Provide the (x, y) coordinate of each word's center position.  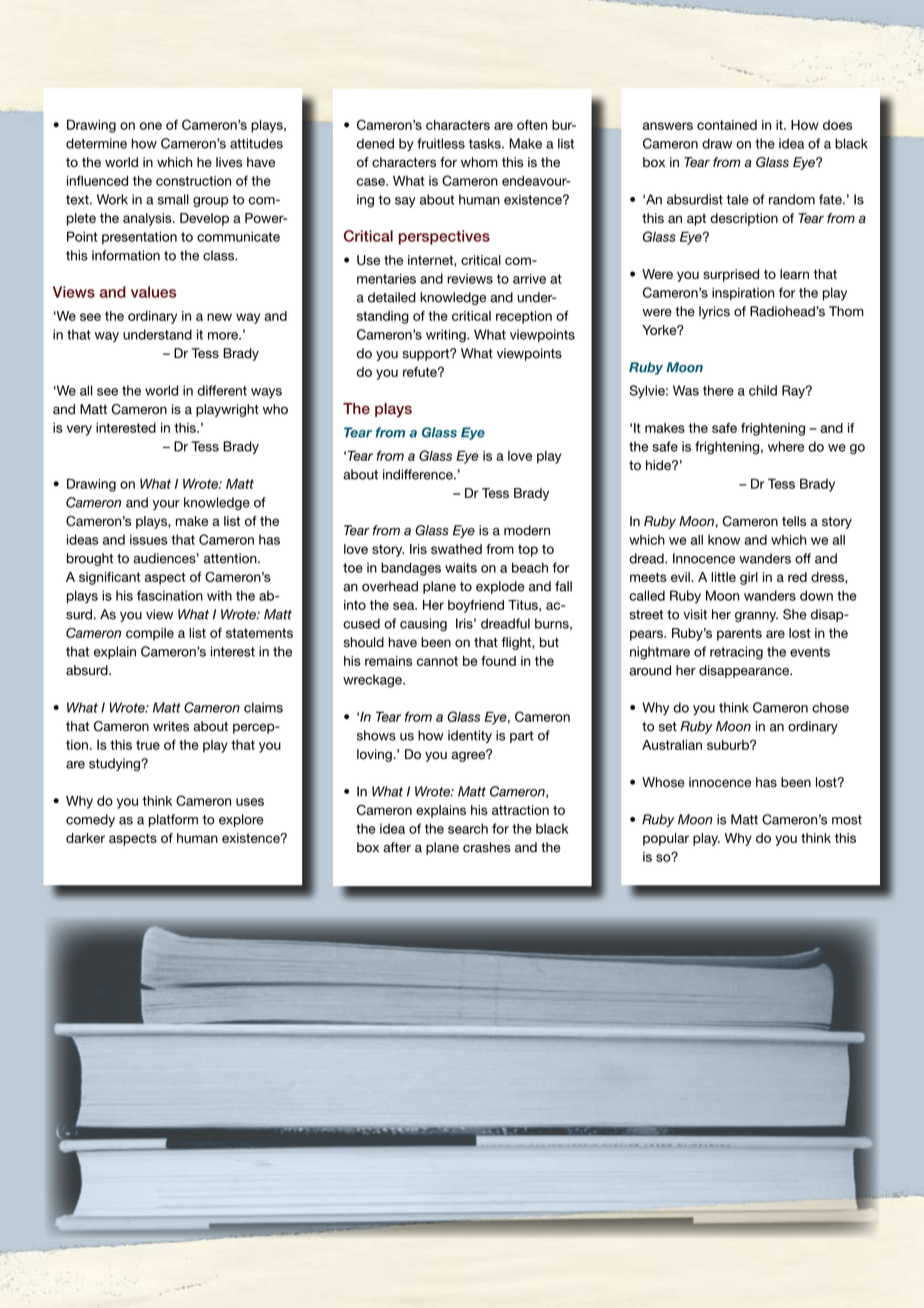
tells (794, 521)
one (151, 126)
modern (527, 530)
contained (727, 125)
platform (173, 820)
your (166, 505)
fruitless (441, 143)
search (468, 828)
